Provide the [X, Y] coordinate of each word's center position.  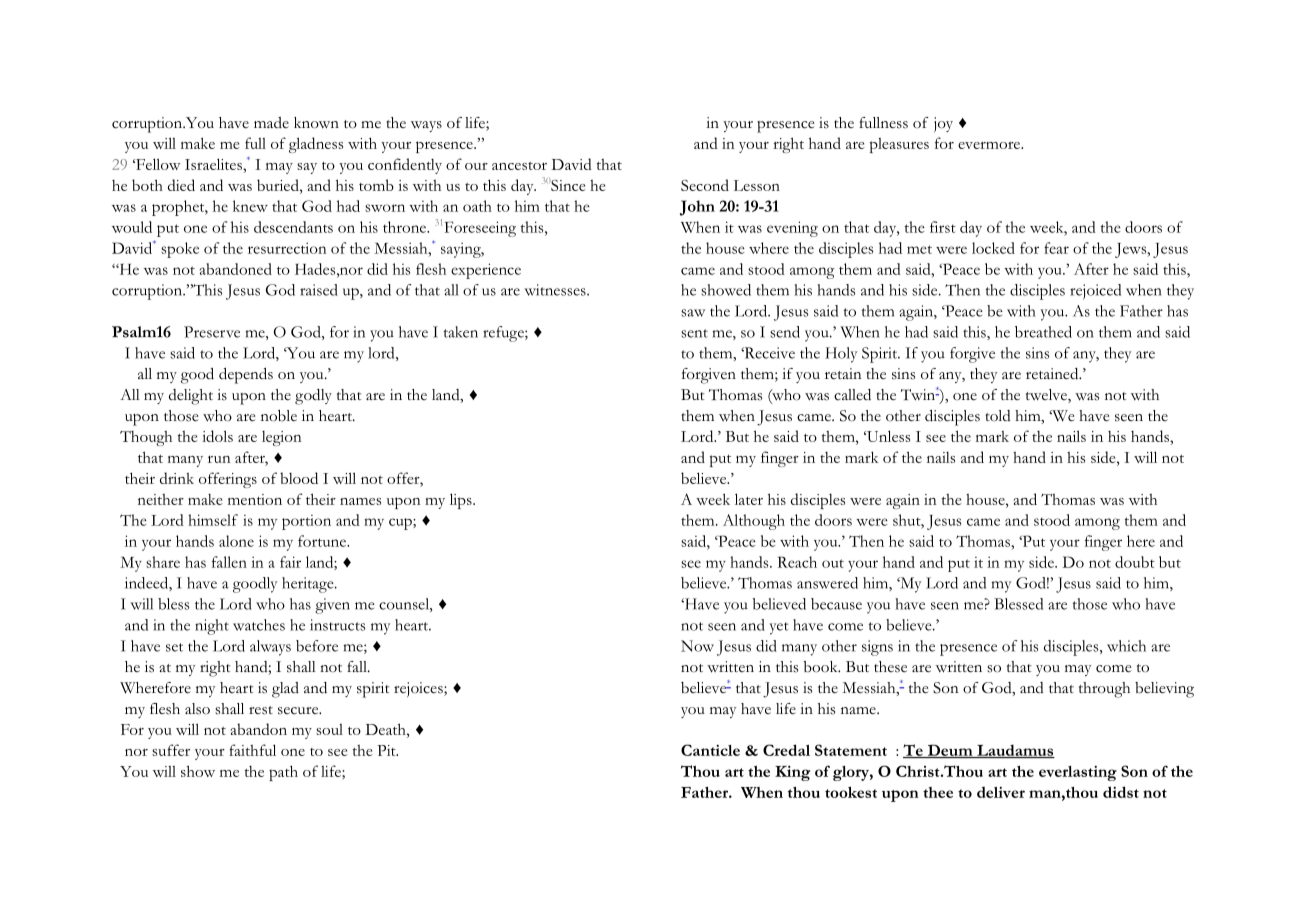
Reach [797, 562]
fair [290, 562]
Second [705, 185]
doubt [1135, 562]
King [792, 773]
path [283, 773]
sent [694, 333]
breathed [1043, 332]
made [271, 122]
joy [943, 124]
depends [246, 376]
